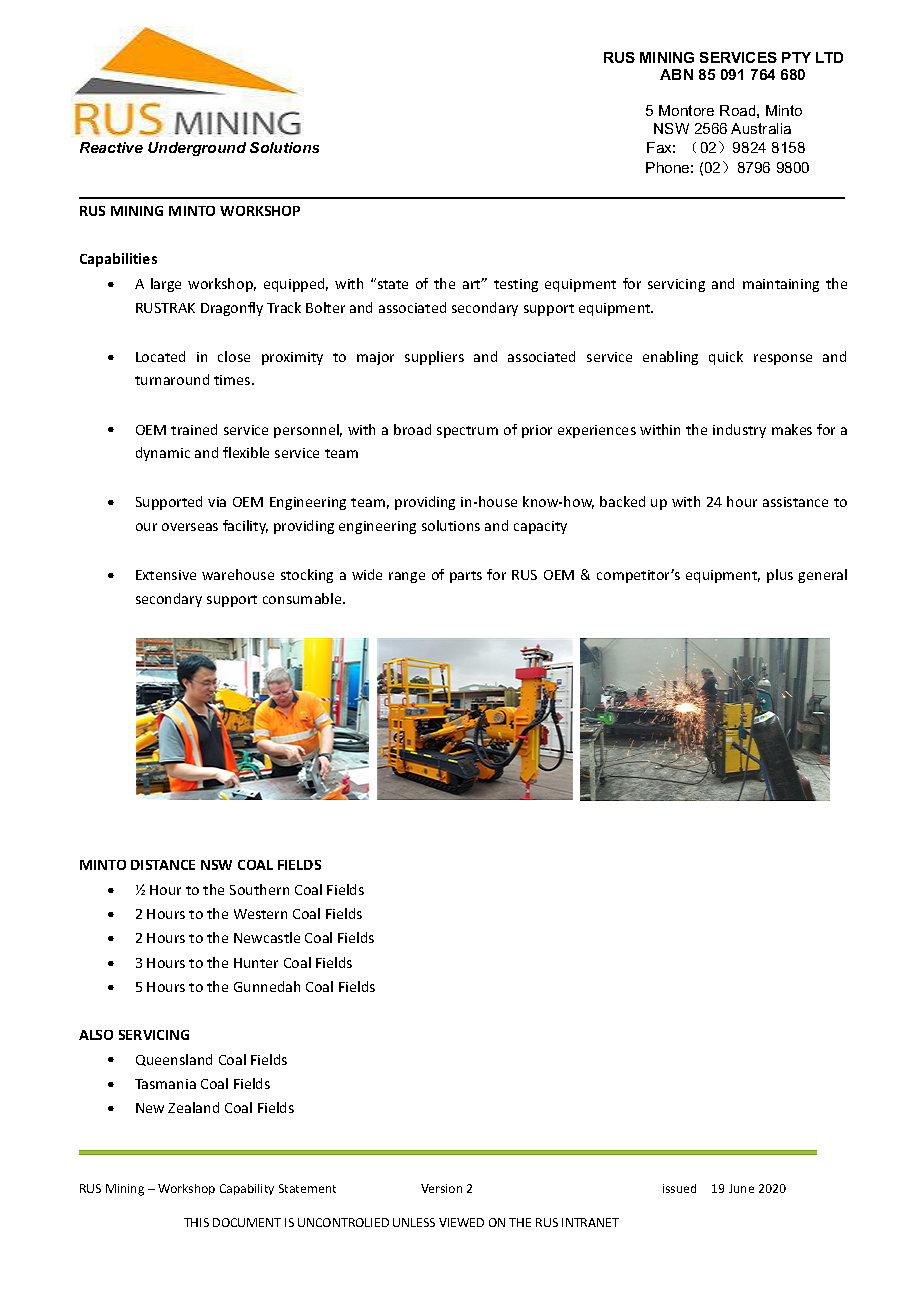  Describe the element at coordinates (197, 149) in the screenshot. I see `Underground` at that location.
